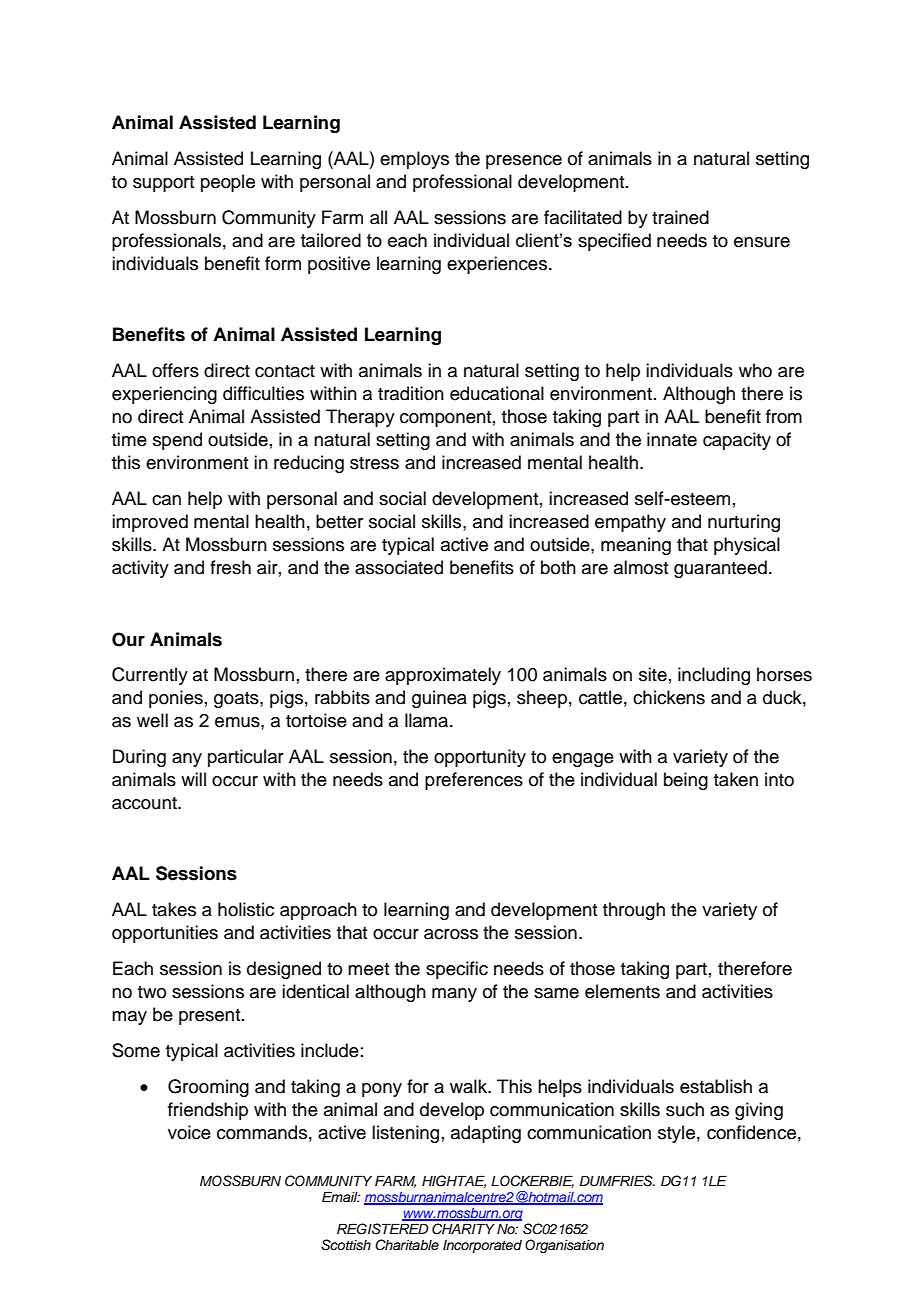 Image resolution: width=924 pixels, height=1308 pixels. Describe the element at coordinates (189, 1132) in the document. I see `voice` at that location.
